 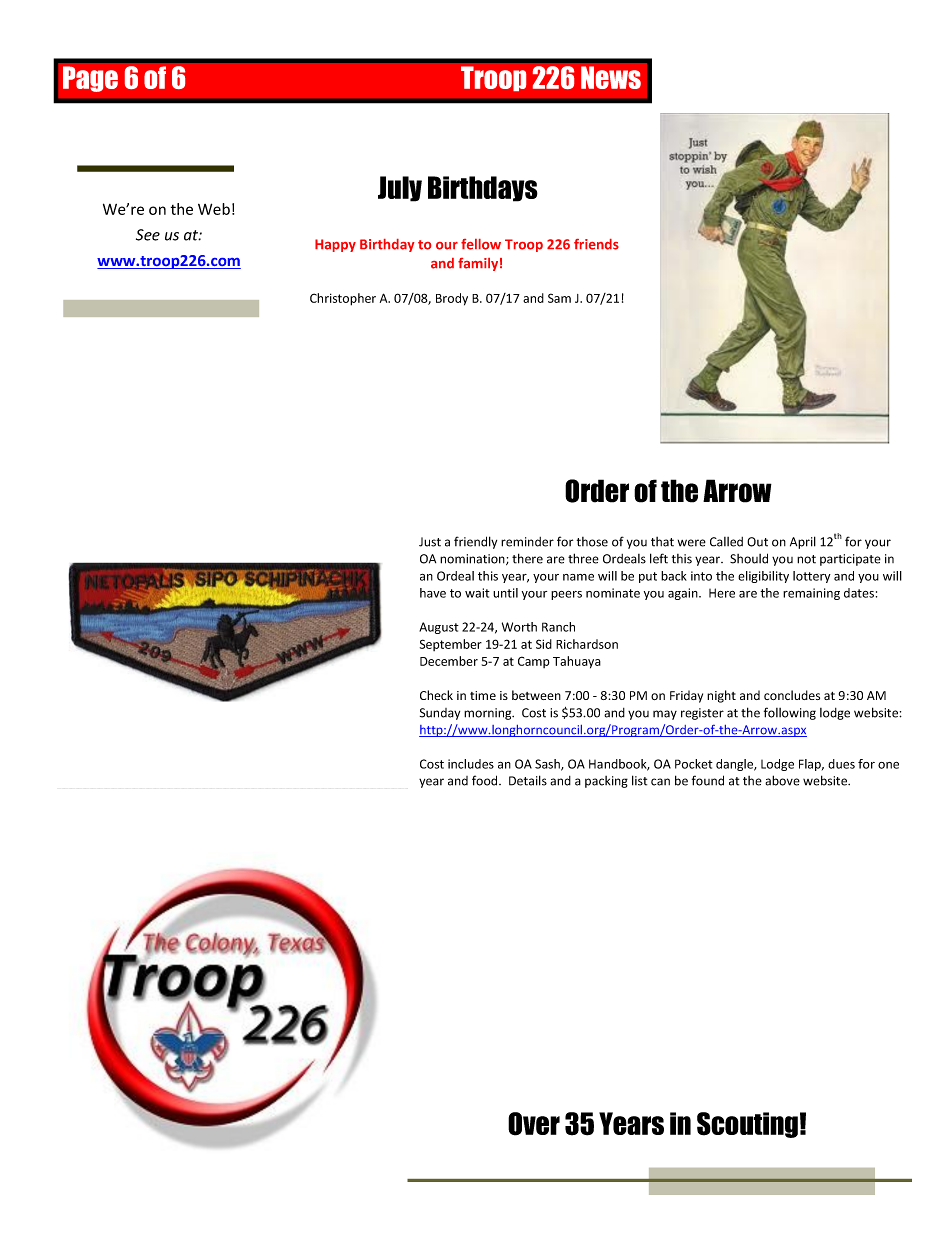 I want to click on above, so click(x=782, y=780).
